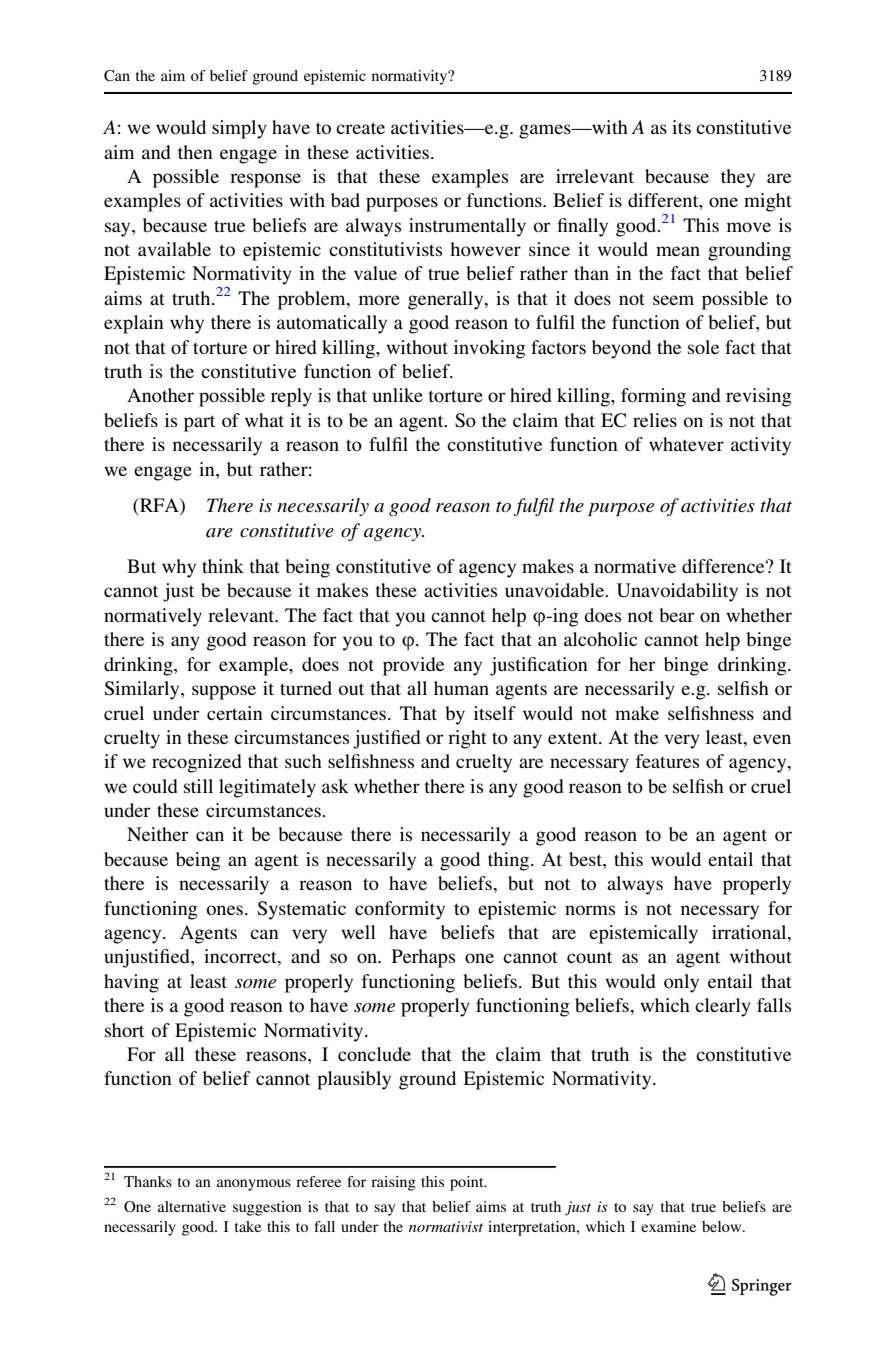 The image size is (896, 1359). What do you see at coordinates (468, 1183) in the image?
I see `point` at bounding box center [468, 1183].
